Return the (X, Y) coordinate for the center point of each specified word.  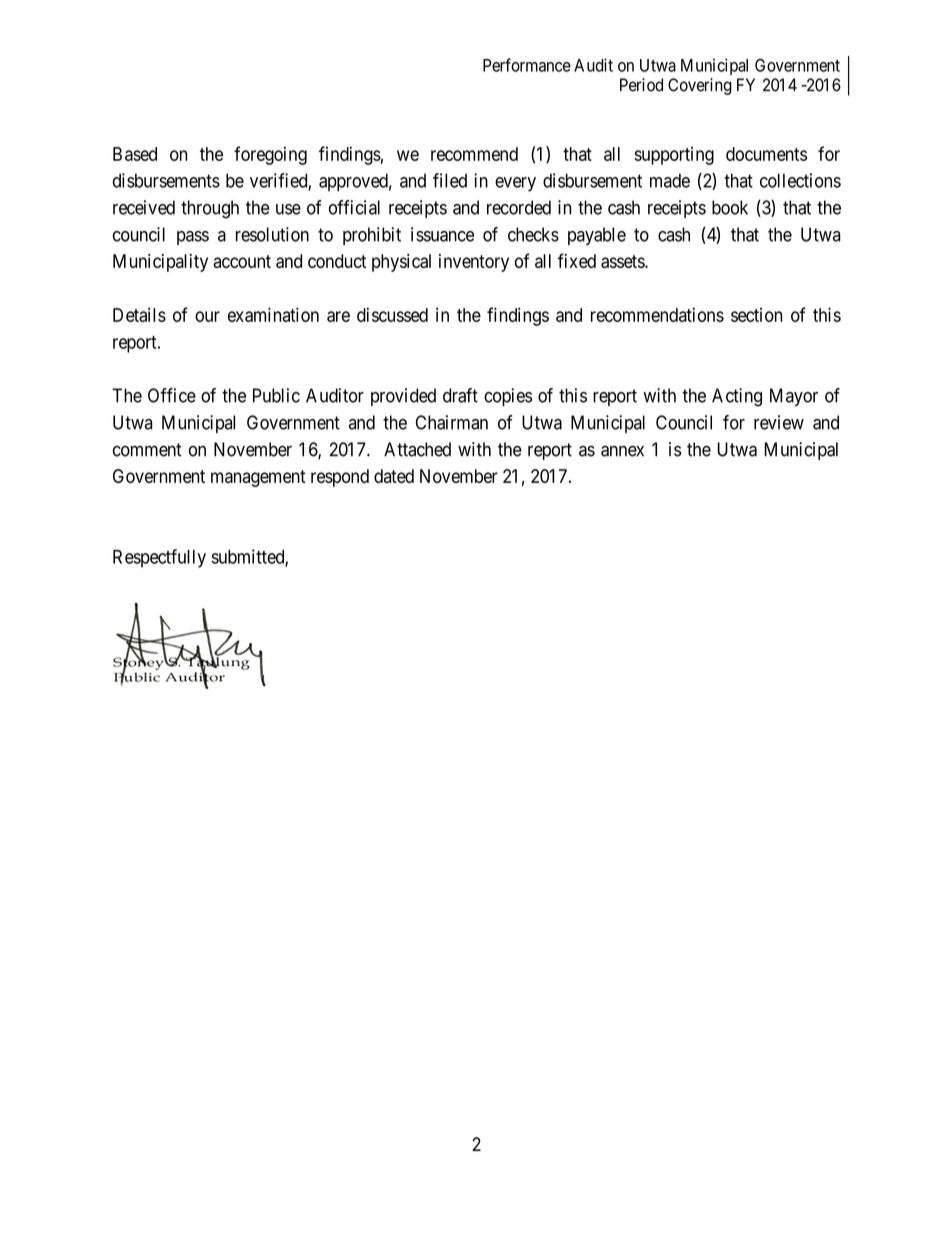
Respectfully (159, 558)
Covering (700, 86)
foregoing (270, 155)
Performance (527, 65)
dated (394, 476)
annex (622, 451)
